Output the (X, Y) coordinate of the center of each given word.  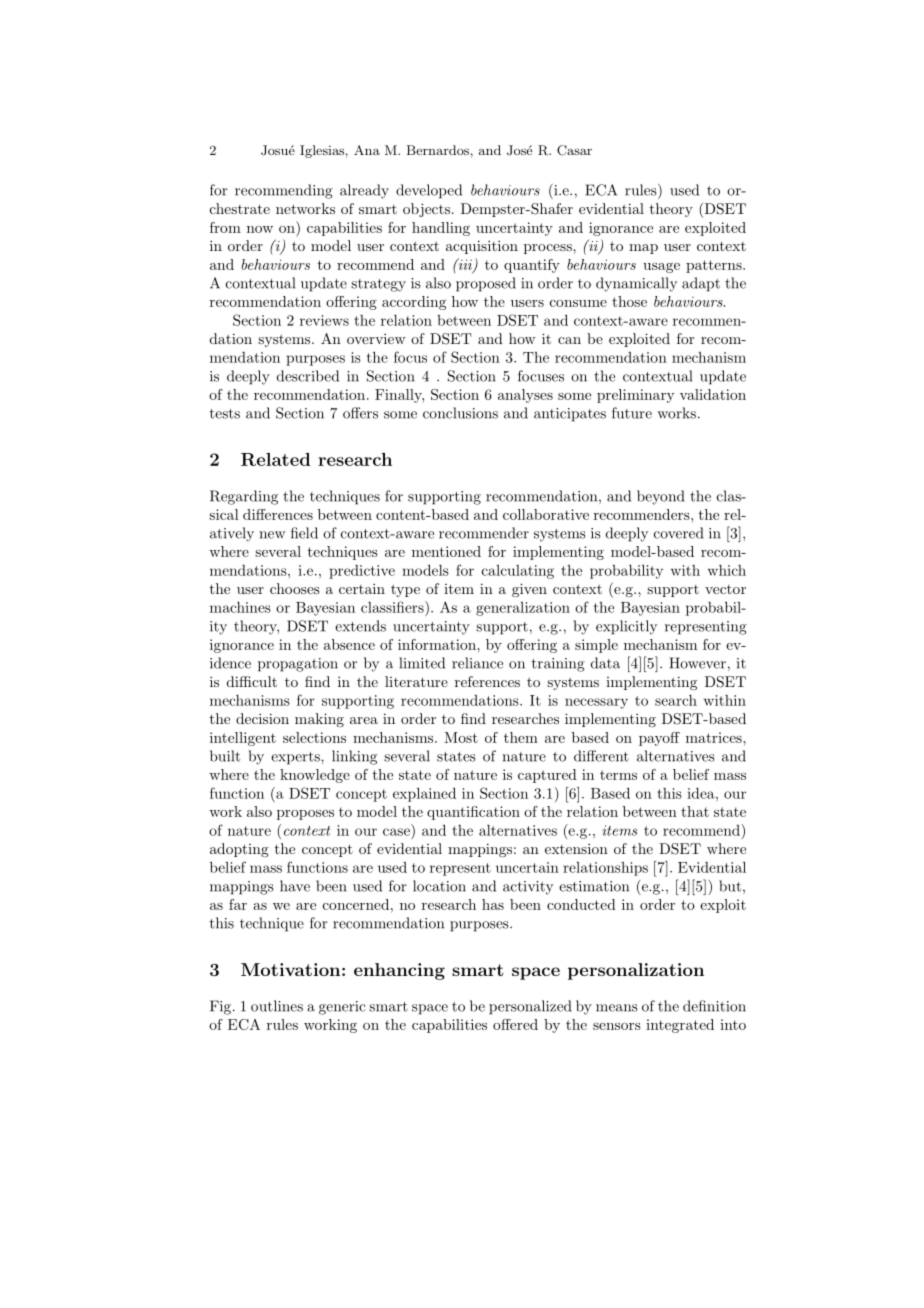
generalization (523, 609)
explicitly (626, 627)
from (225, 227)
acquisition (482, 247)
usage (661, 268)
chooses (295, 588)
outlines (277, 1006)
